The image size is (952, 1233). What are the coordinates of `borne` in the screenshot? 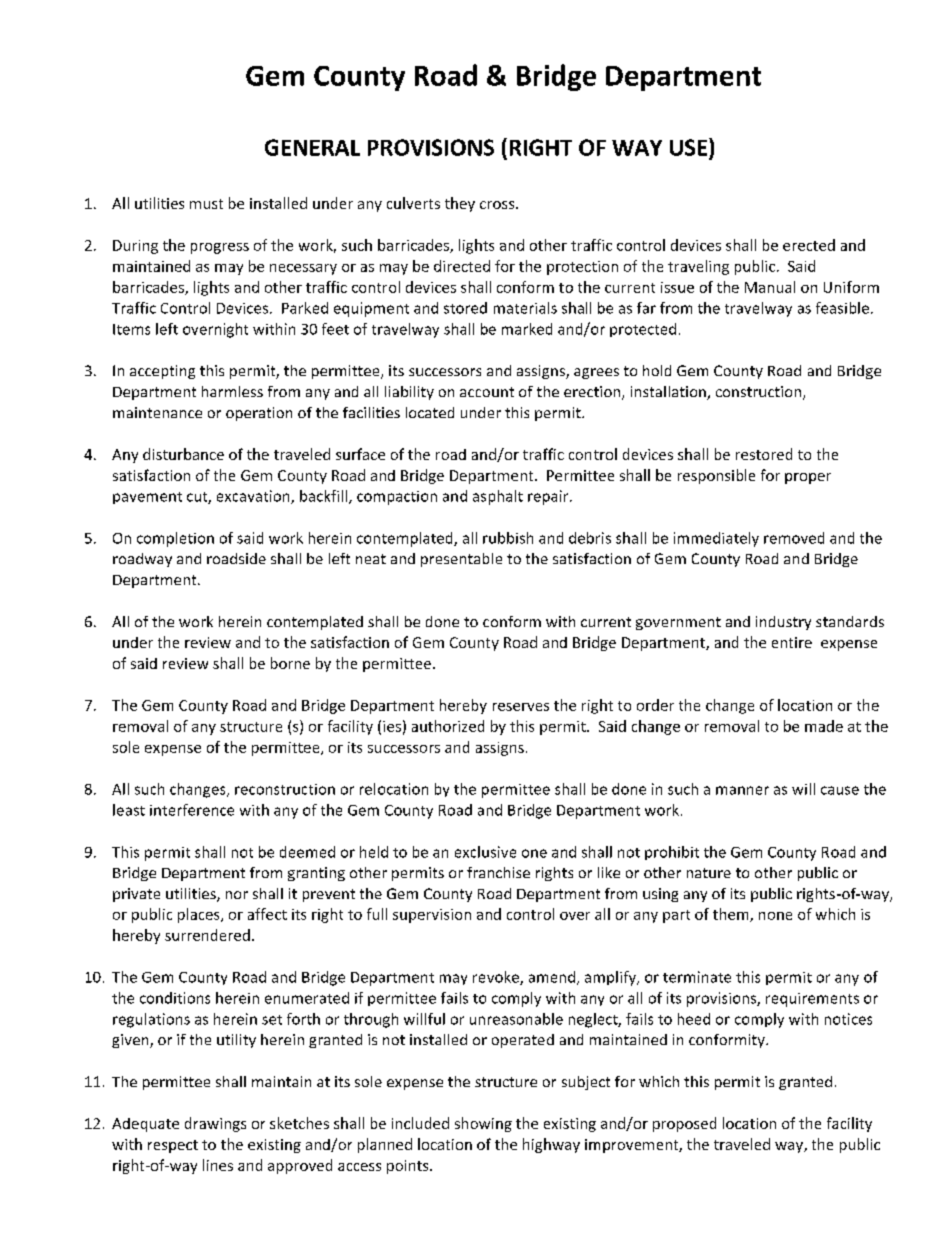 It's located at (290, 663).
